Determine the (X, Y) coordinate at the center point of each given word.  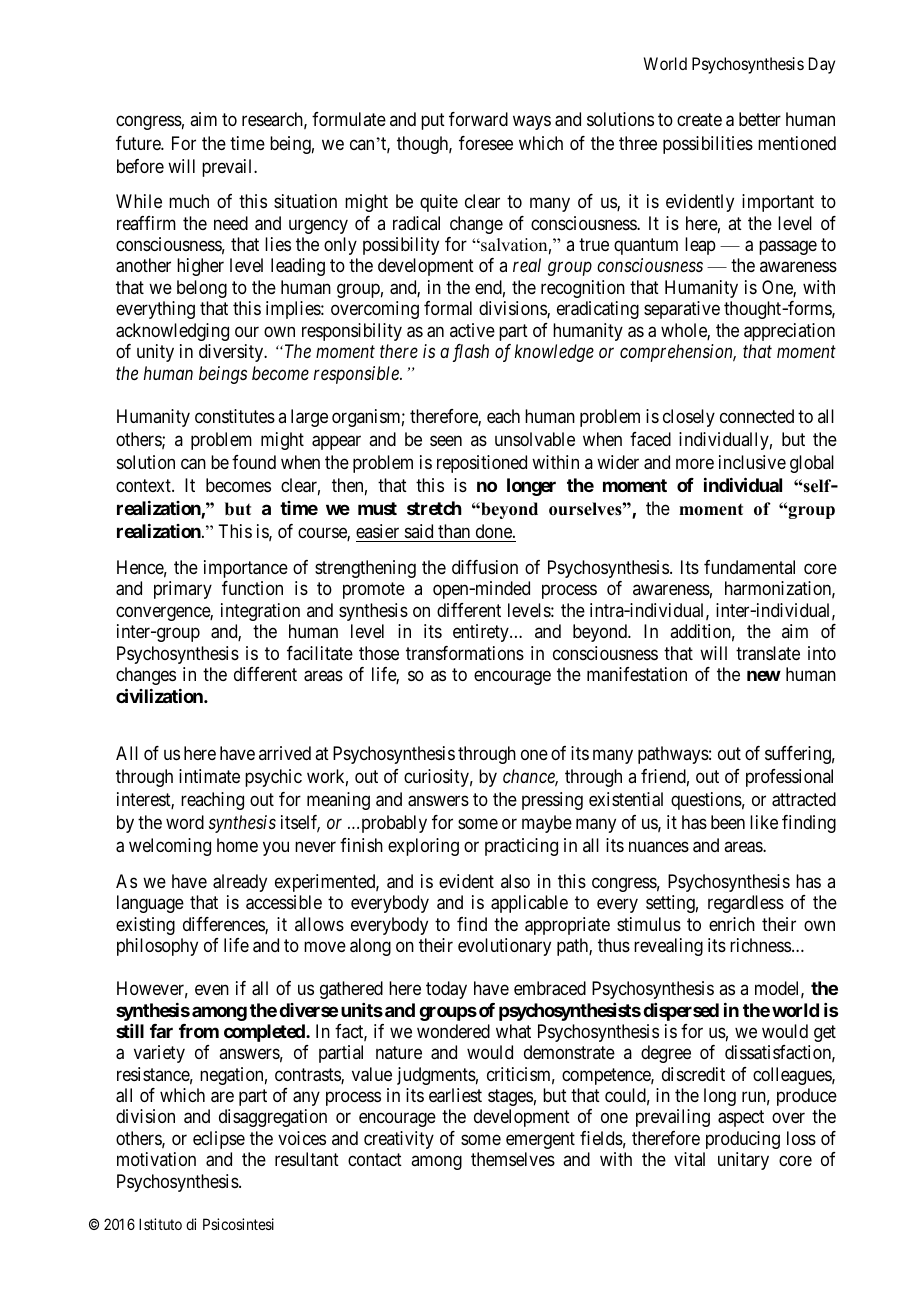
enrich (732, 924)
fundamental (749, 567)
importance (246, 569)
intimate (209, 776)
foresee (486, 143)
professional (789, 778)
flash (471, 353)
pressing (552, 801)
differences (224, 925)
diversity (232, 353)
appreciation (789, 332)
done (495, 531)
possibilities (708, 145)
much (189, 201)
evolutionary (504, 947)
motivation (156, 1159)
